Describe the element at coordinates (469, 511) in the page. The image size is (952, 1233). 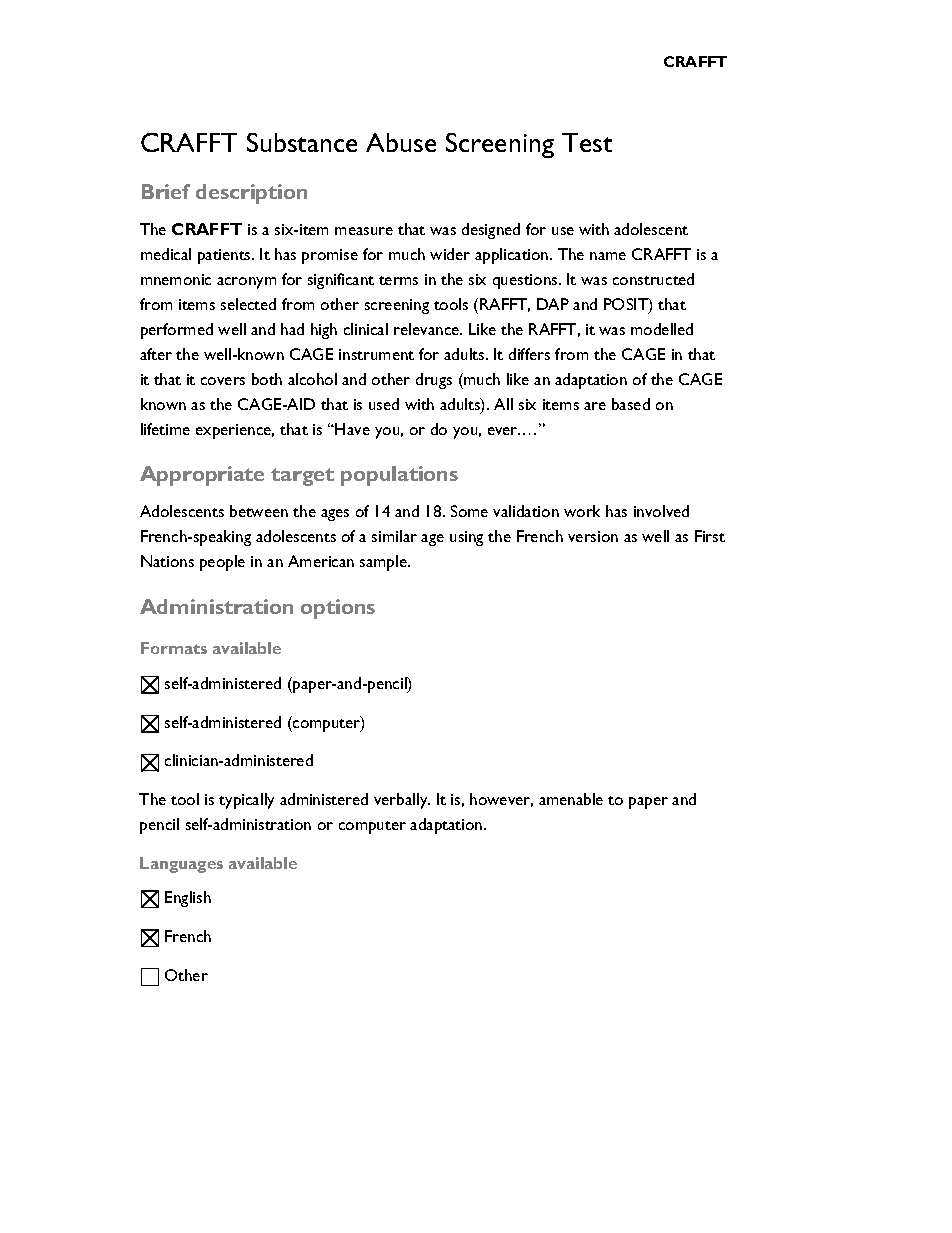
I see `Some` at that location.
